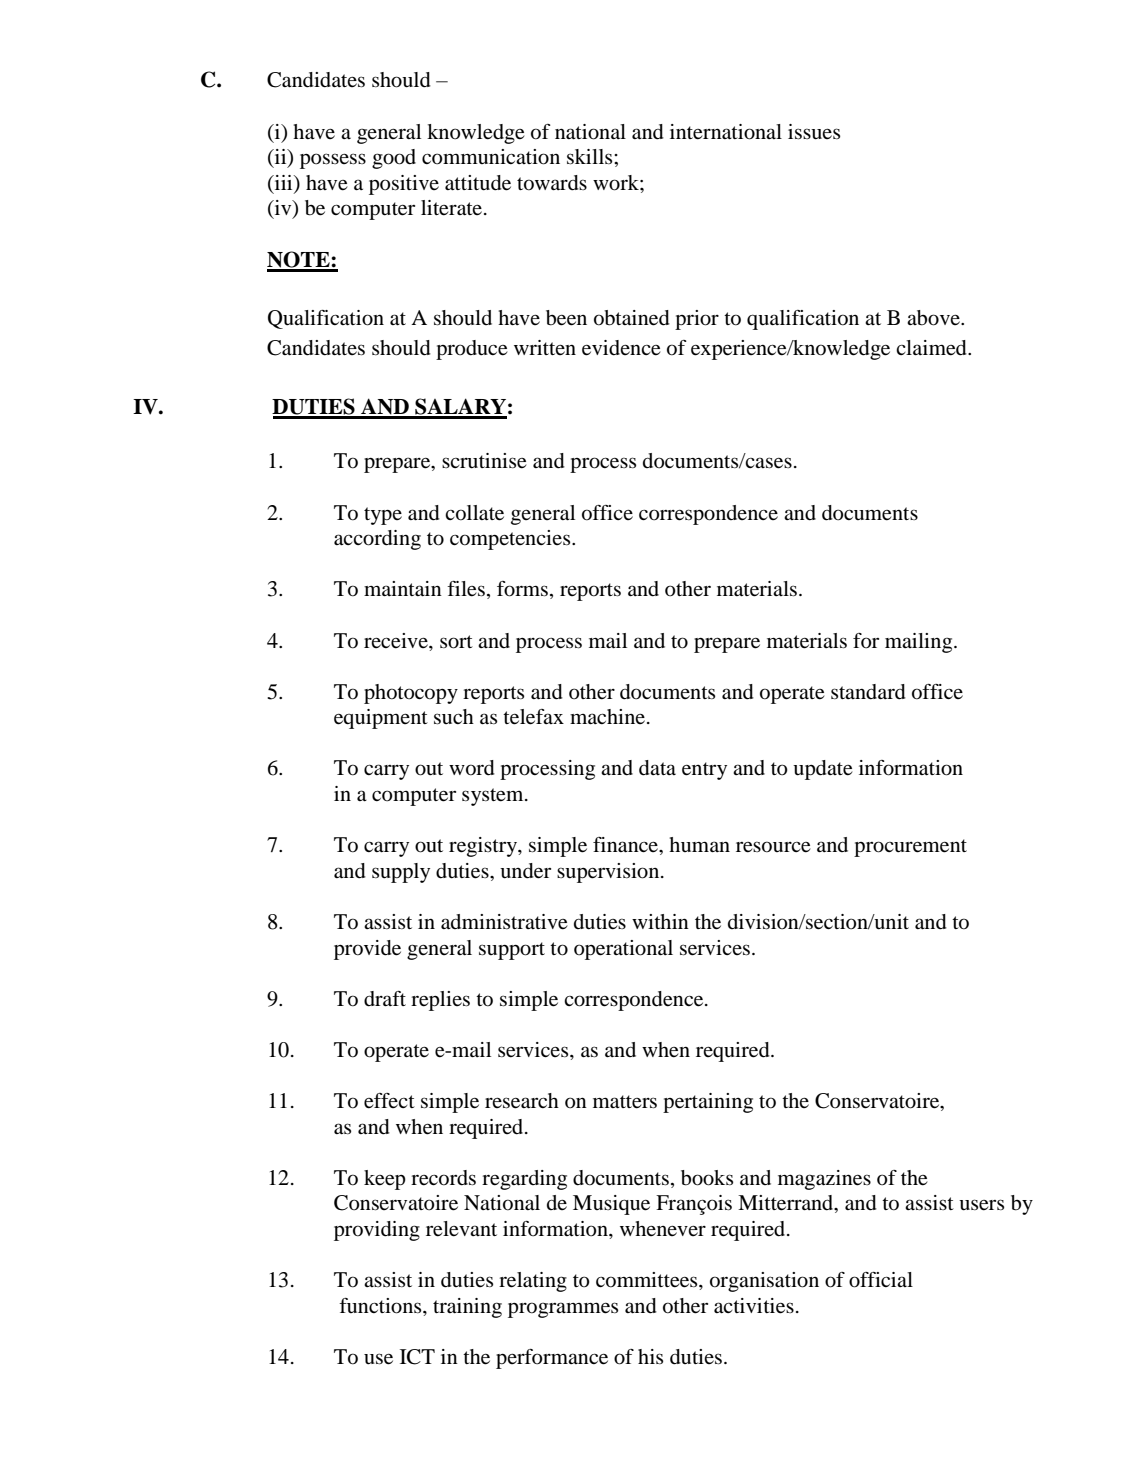 Image resolution: width=1135 pixels, height=1468 pixels. I want to click on equipment, so click(381, 719).
